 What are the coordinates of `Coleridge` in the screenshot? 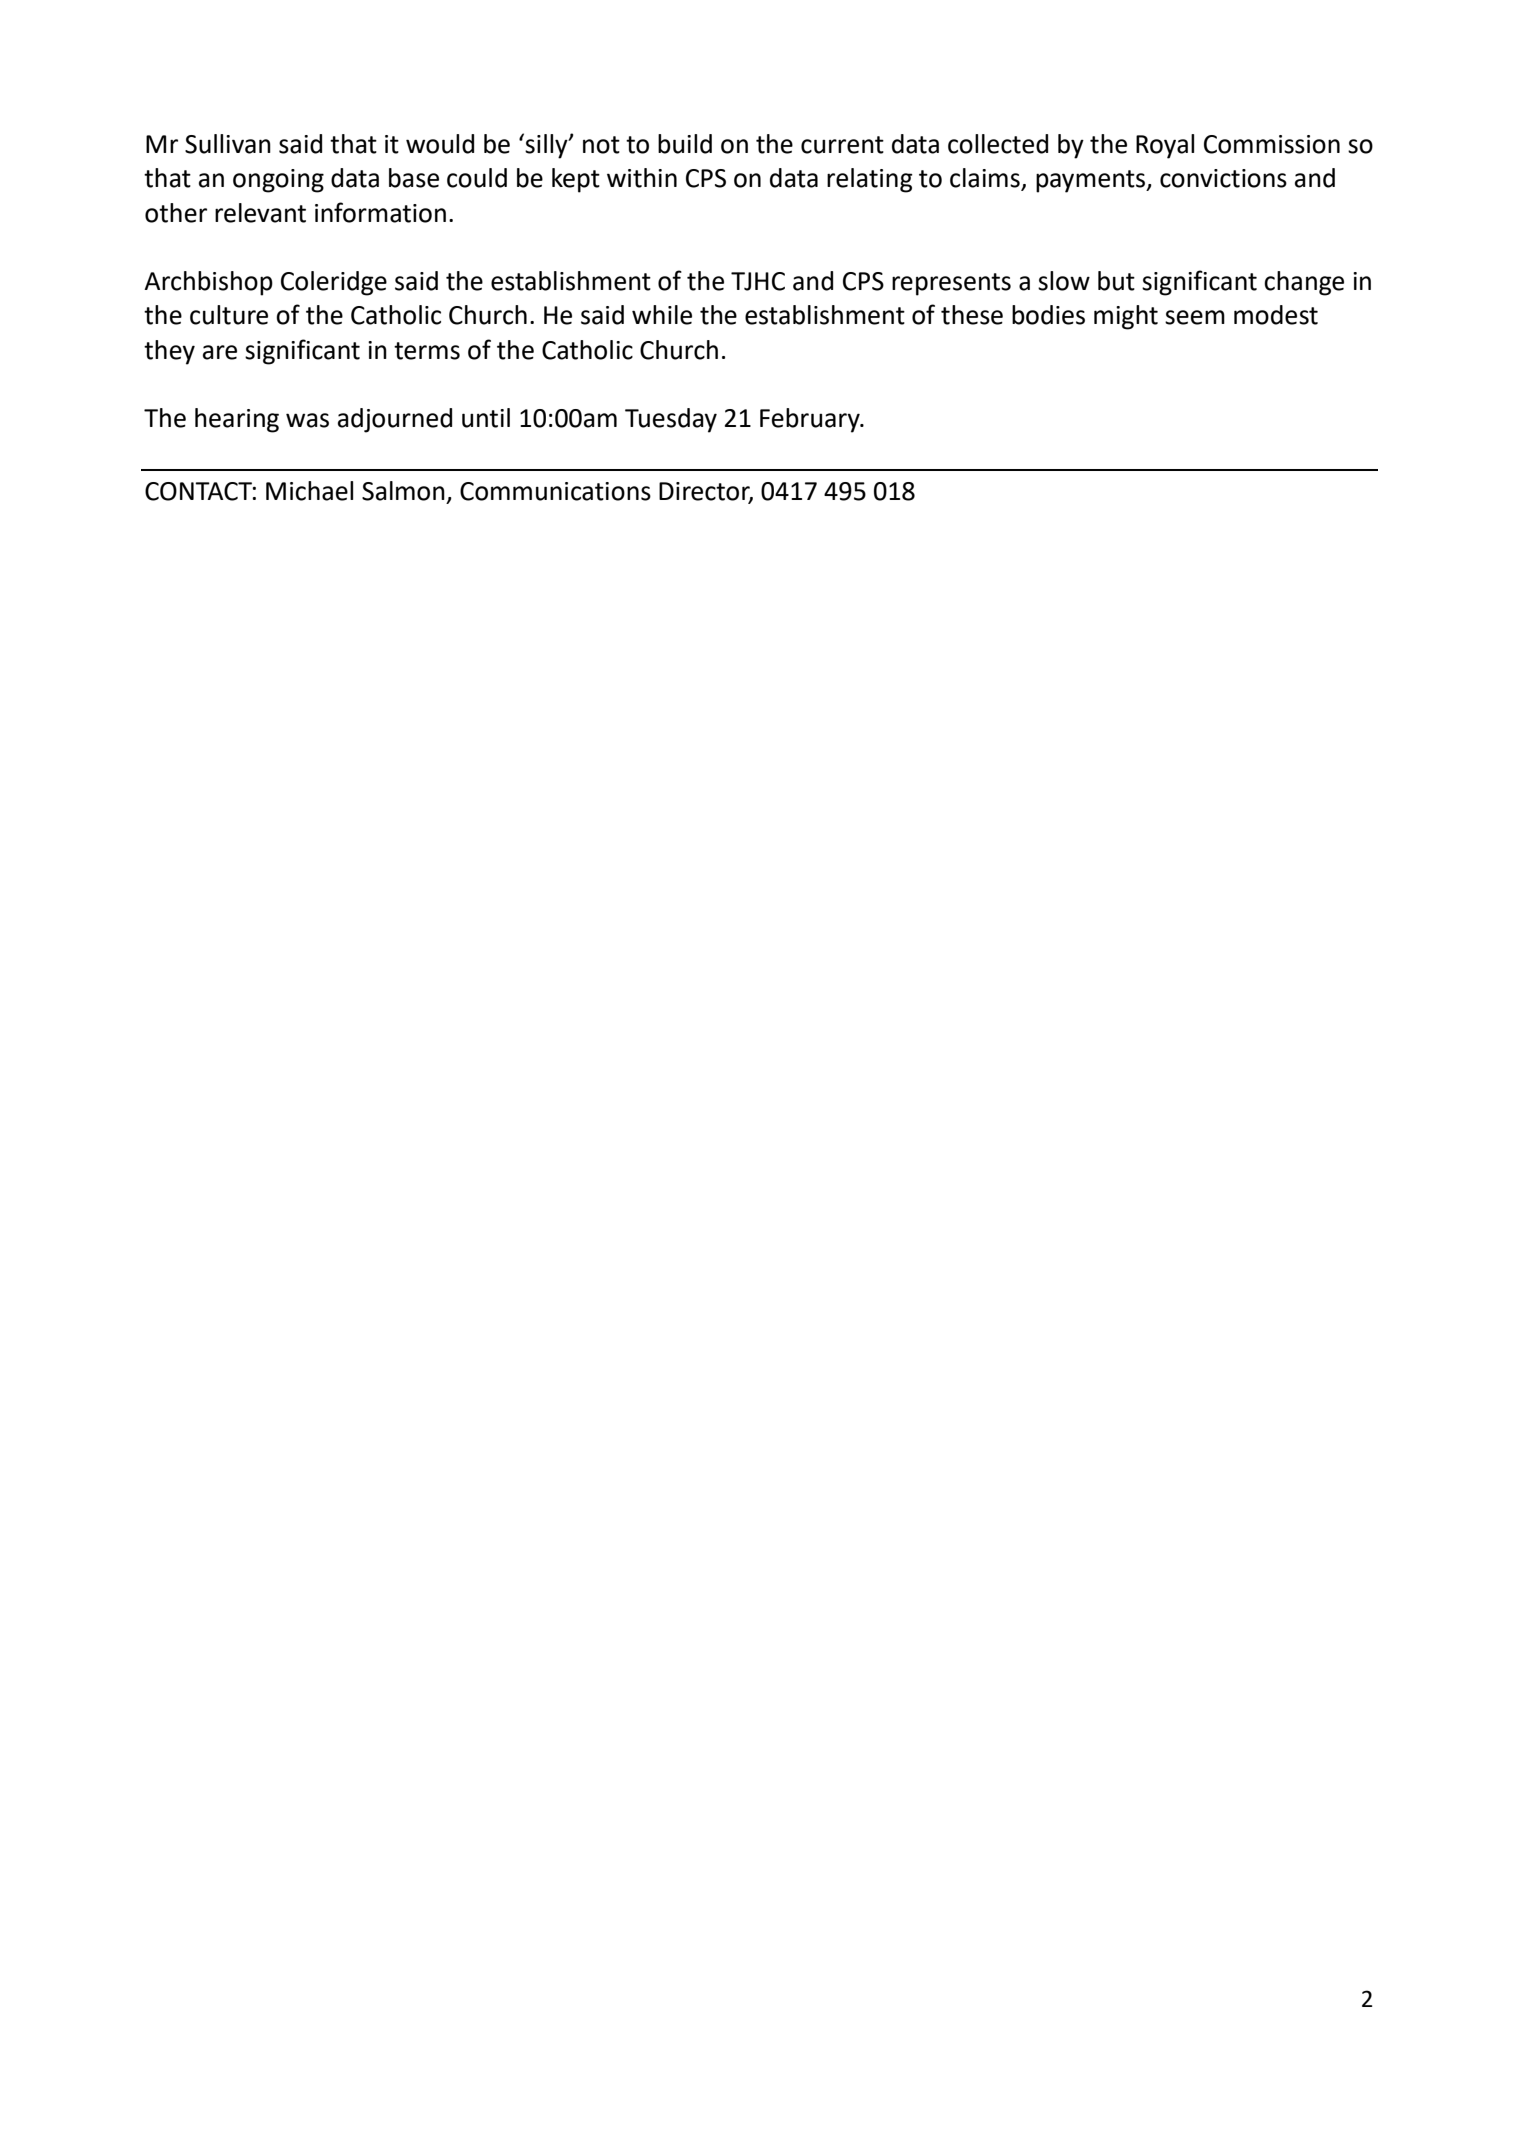 It's located at (334, 283).
